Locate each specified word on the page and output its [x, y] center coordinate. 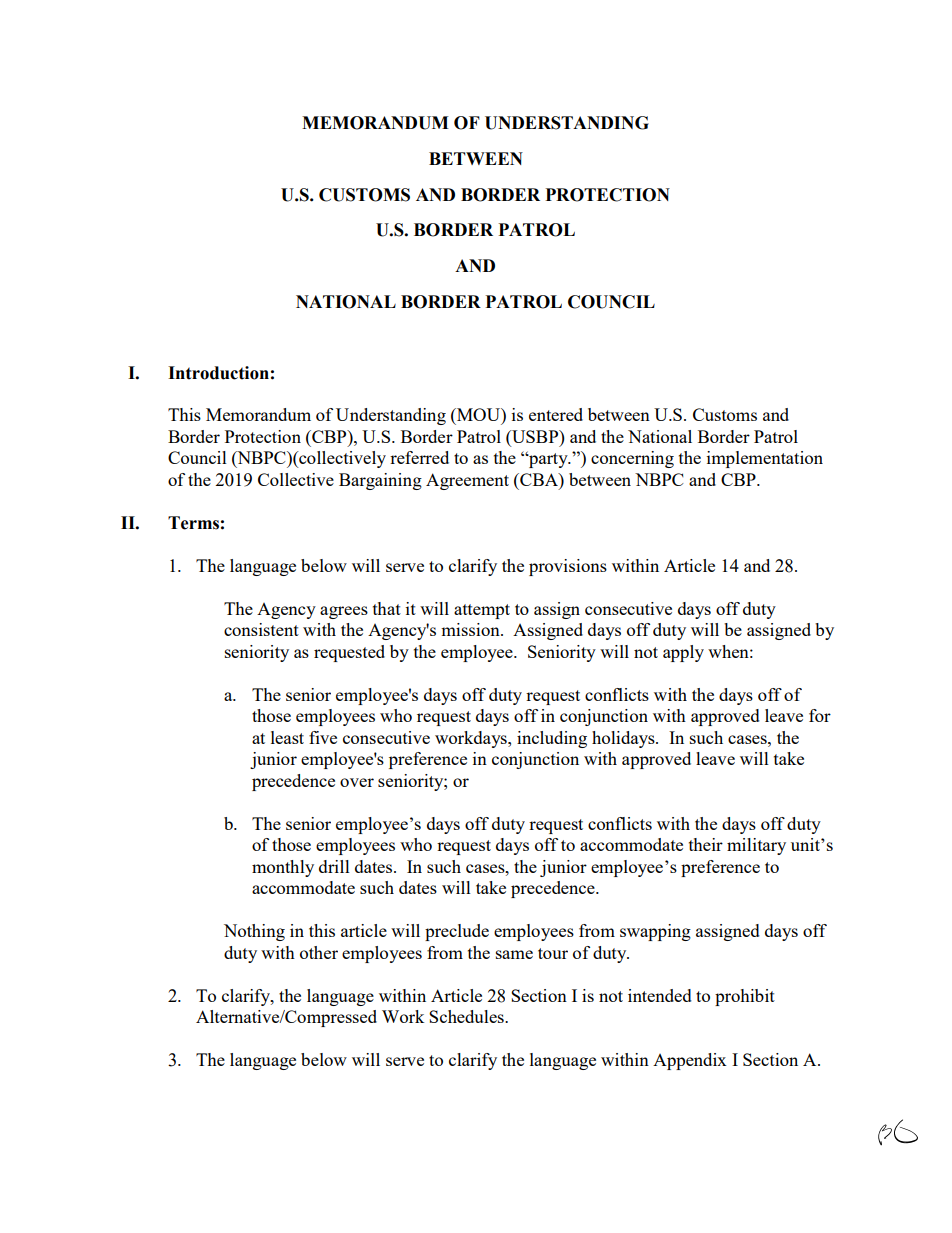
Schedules [467, 1016]
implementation [765, 459]
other [319, 952]
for [820, 715]
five [323, 737]
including [552, 739]
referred [419, 457]
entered [556, 414]
